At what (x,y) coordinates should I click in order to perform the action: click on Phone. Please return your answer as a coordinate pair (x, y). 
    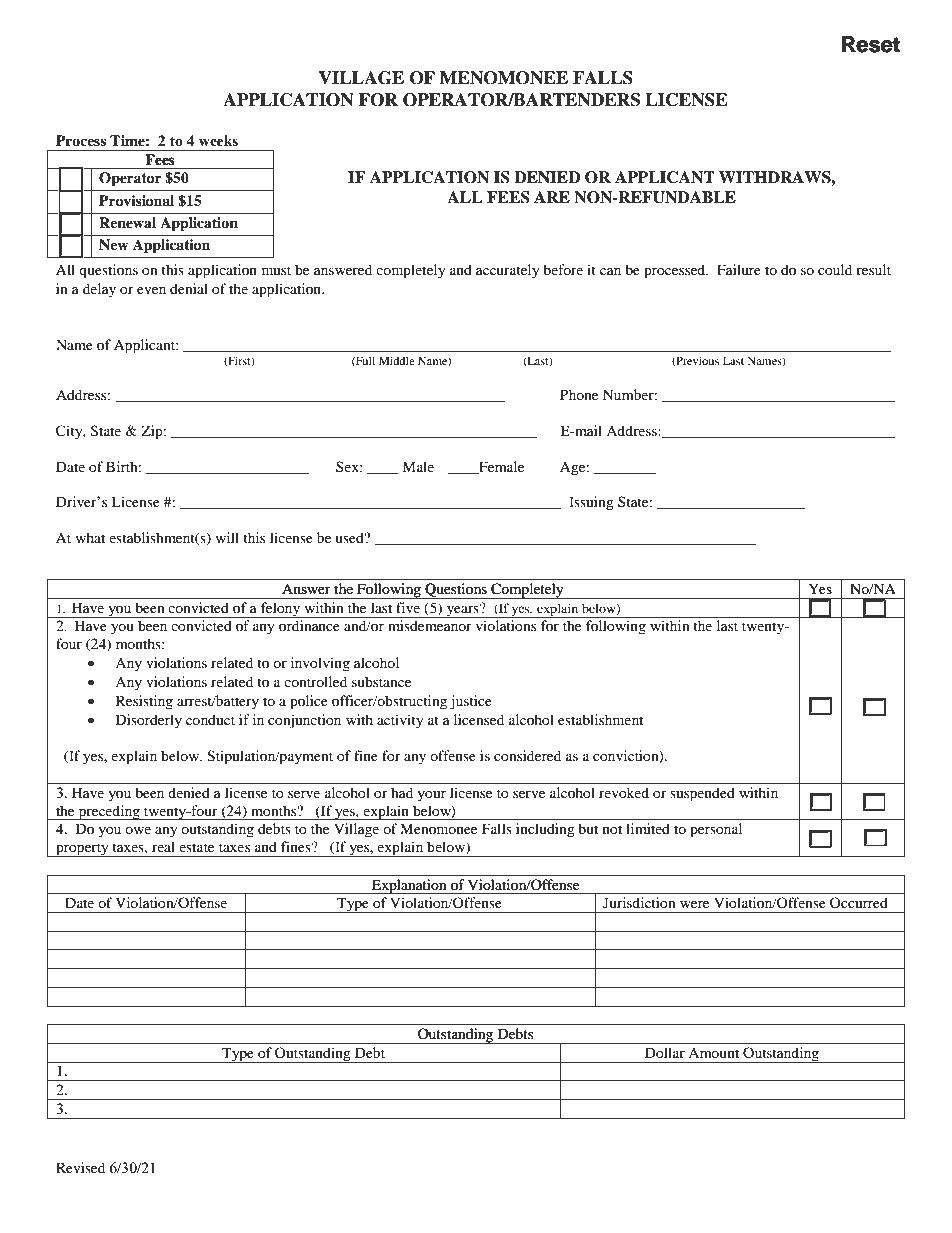
    Looking at the image, I should click on (579, 394).
